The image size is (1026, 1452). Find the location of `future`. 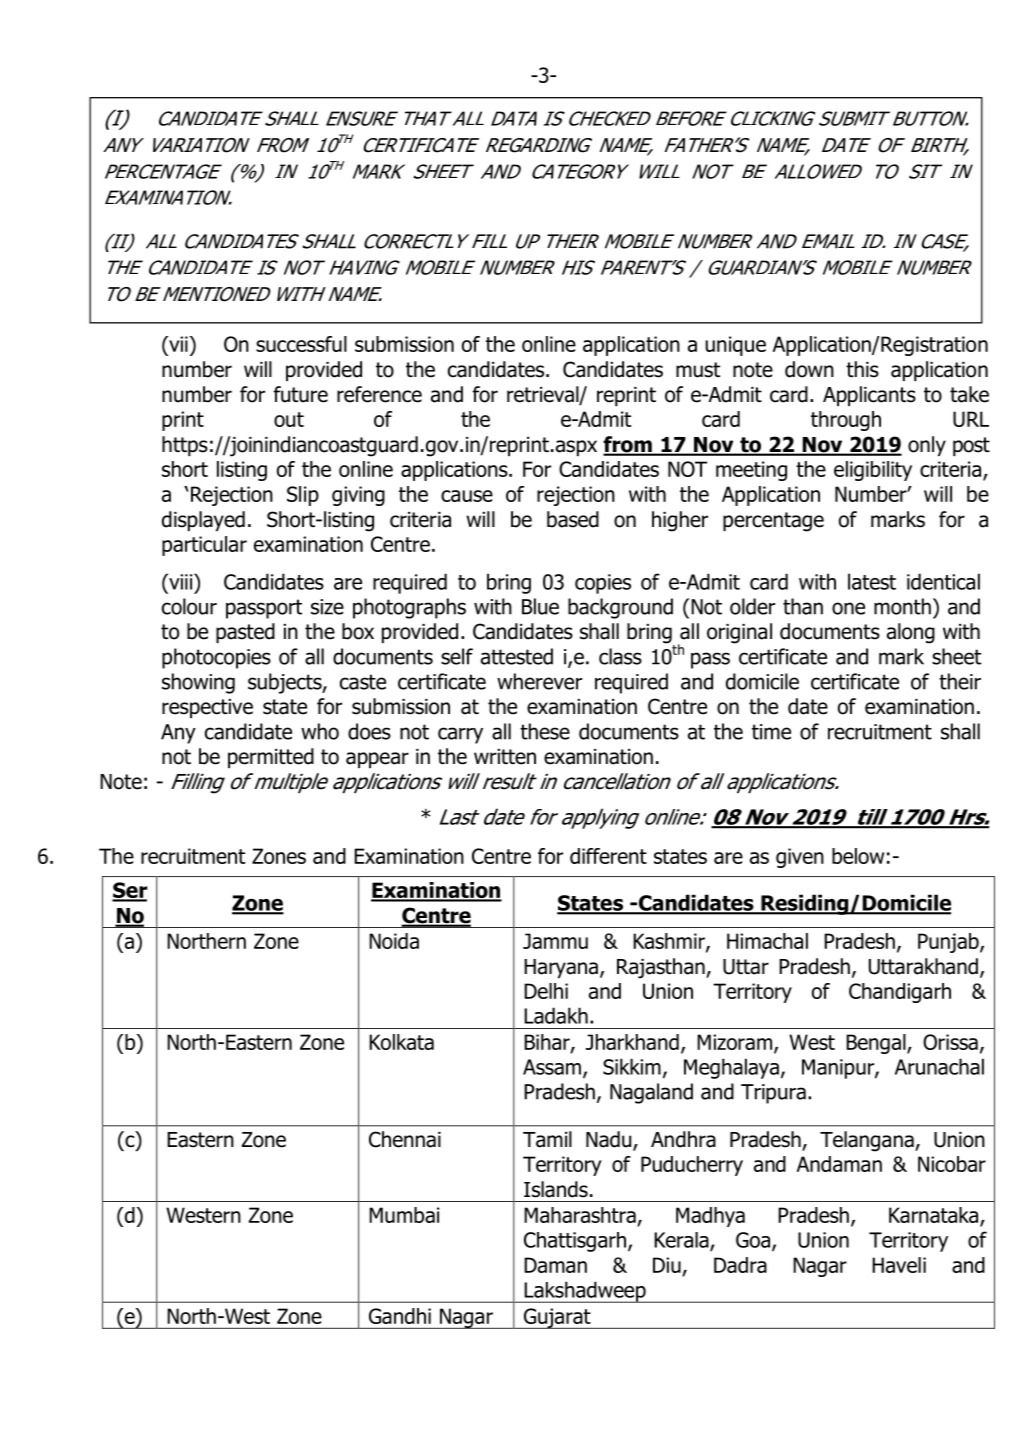

future is located at coordinates (300, 394).
